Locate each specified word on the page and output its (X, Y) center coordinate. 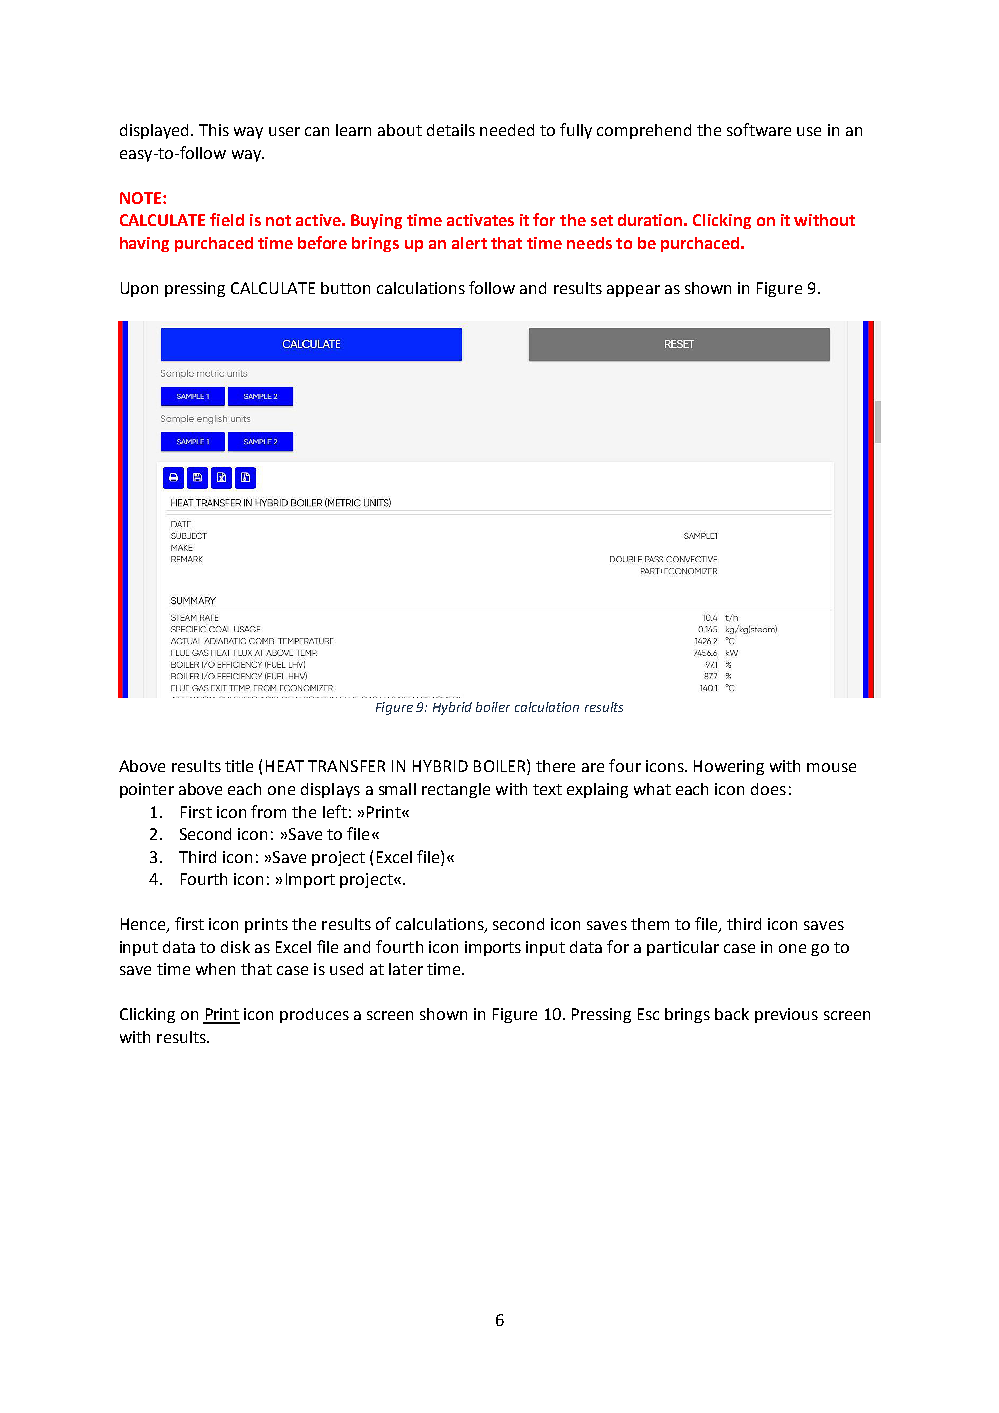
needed (507, 130)
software (759, 129)
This (214, 130)
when (215, 969)
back (732, 1014)
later (406, 969)
